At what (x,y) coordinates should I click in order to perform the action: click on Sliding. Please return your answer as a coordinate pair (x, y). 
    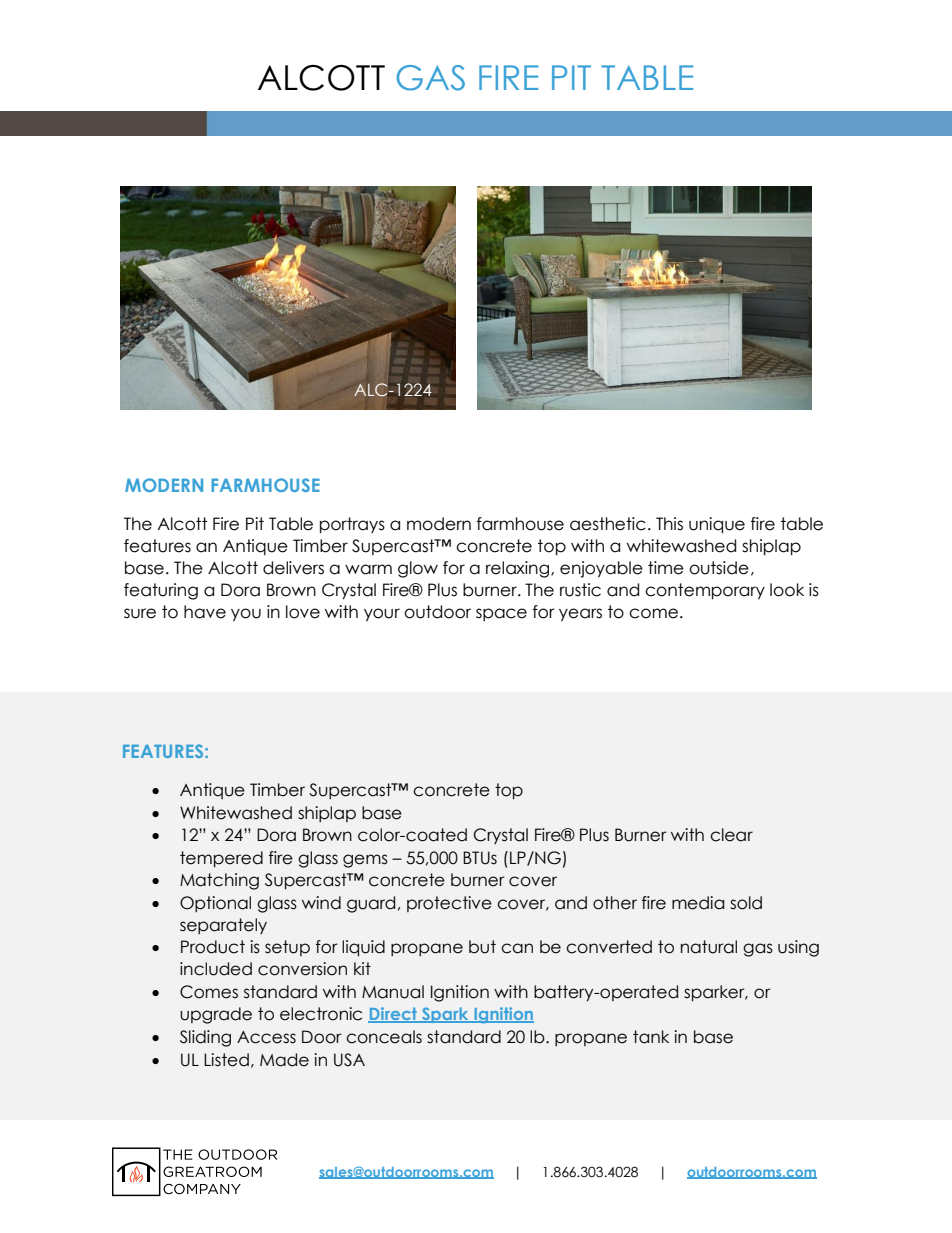
    Looking at the image, I should click on (205, 1038).
